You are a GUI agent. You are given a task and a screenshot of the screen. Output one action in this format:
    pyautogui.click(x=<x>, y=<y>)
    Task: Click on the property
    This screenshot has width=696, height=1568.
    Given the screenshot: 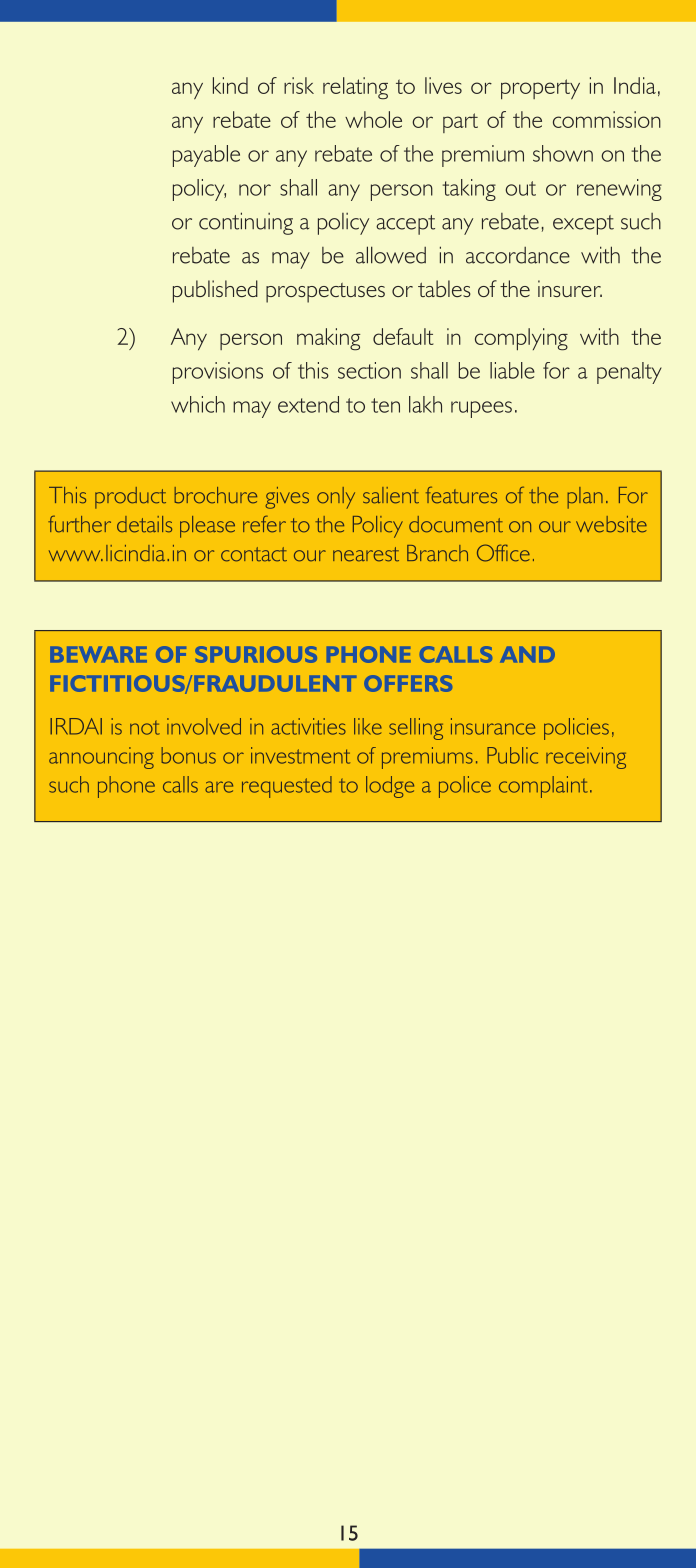 What is the action you would take?
    pyautogui.click(x=540, y=89)
